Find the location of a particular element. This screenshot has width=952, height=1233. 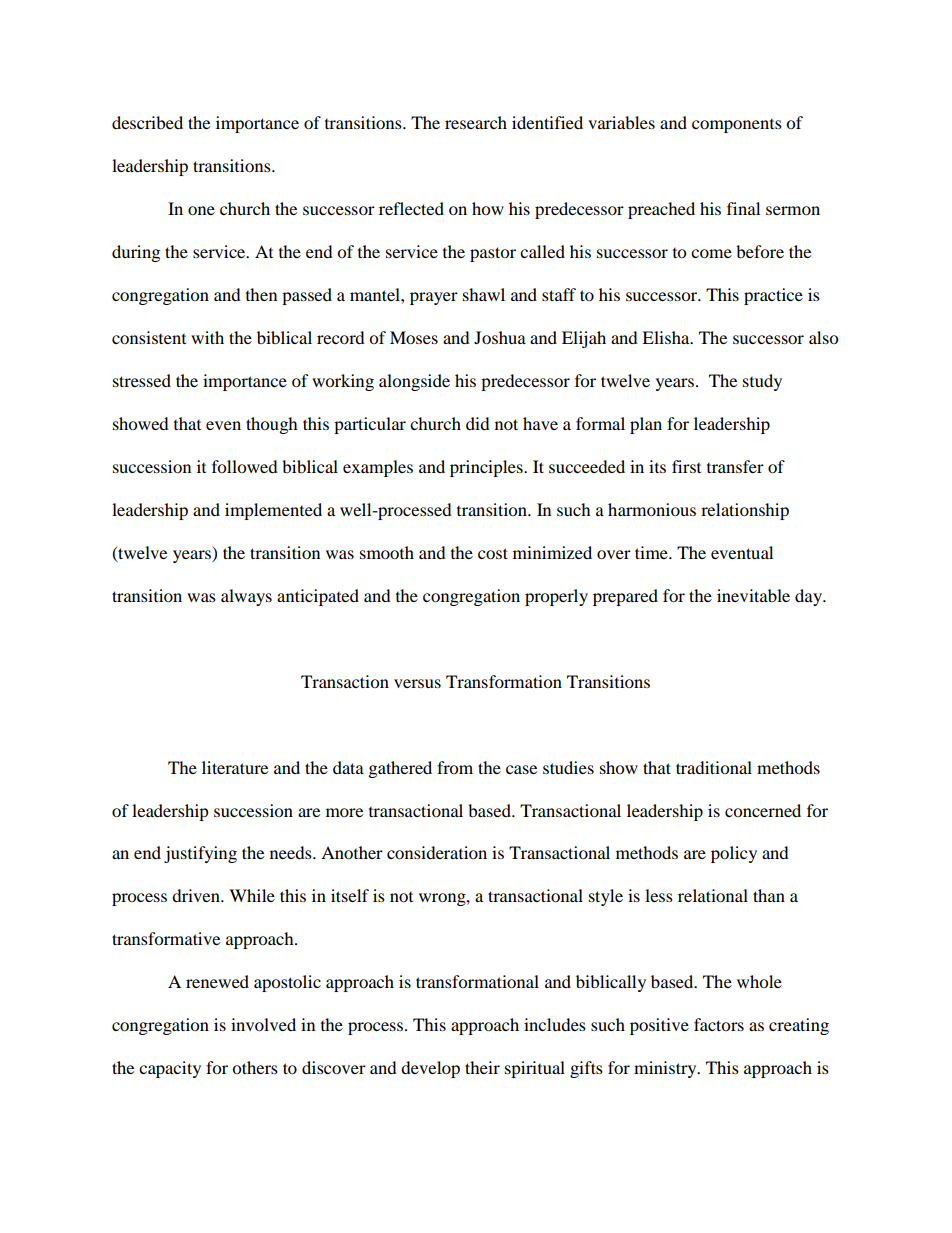

justifying is located at coordinates (200, 854).
